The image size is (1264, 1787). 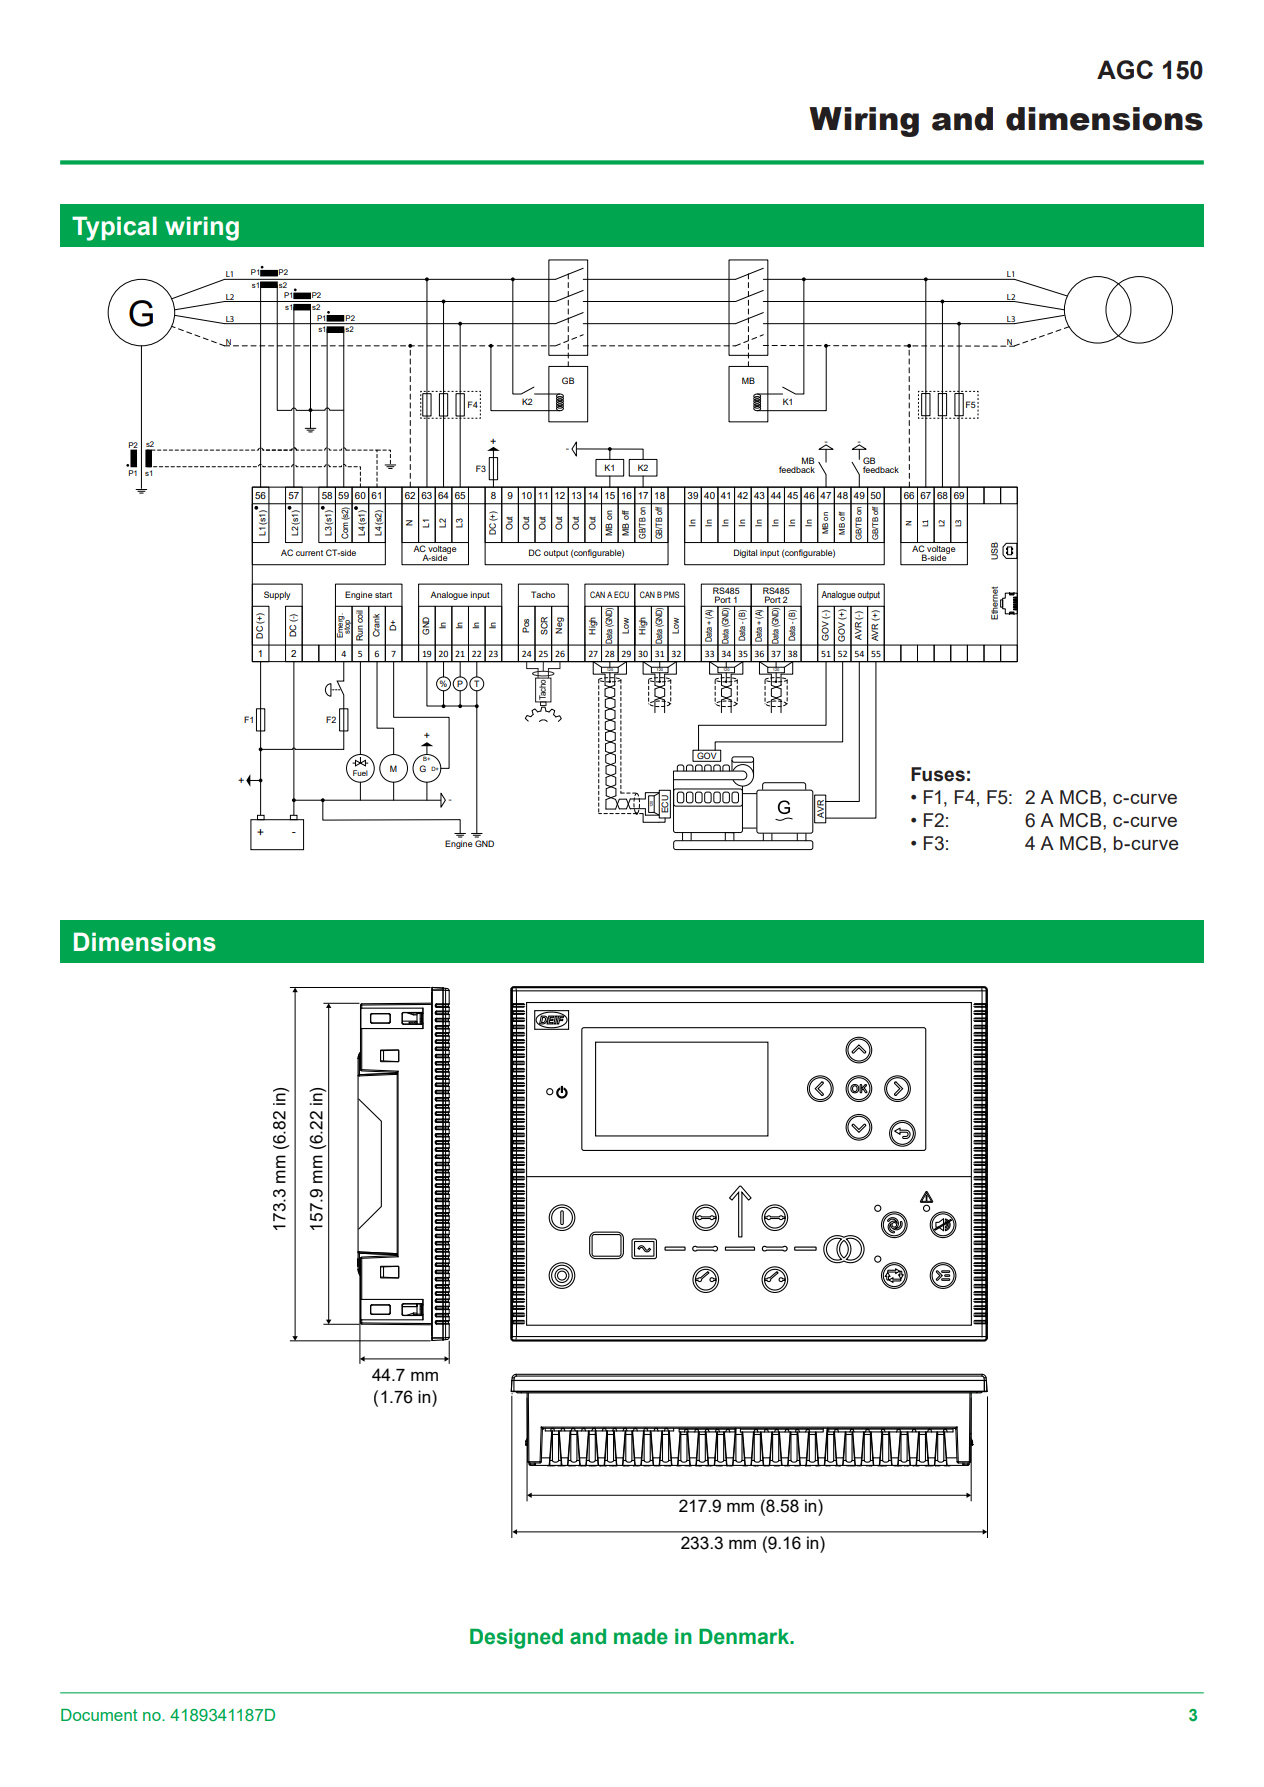 What do you see at coordinates (99, 1715) in the screenshot?
I see `Document` at bounding box center [99, 1715].
